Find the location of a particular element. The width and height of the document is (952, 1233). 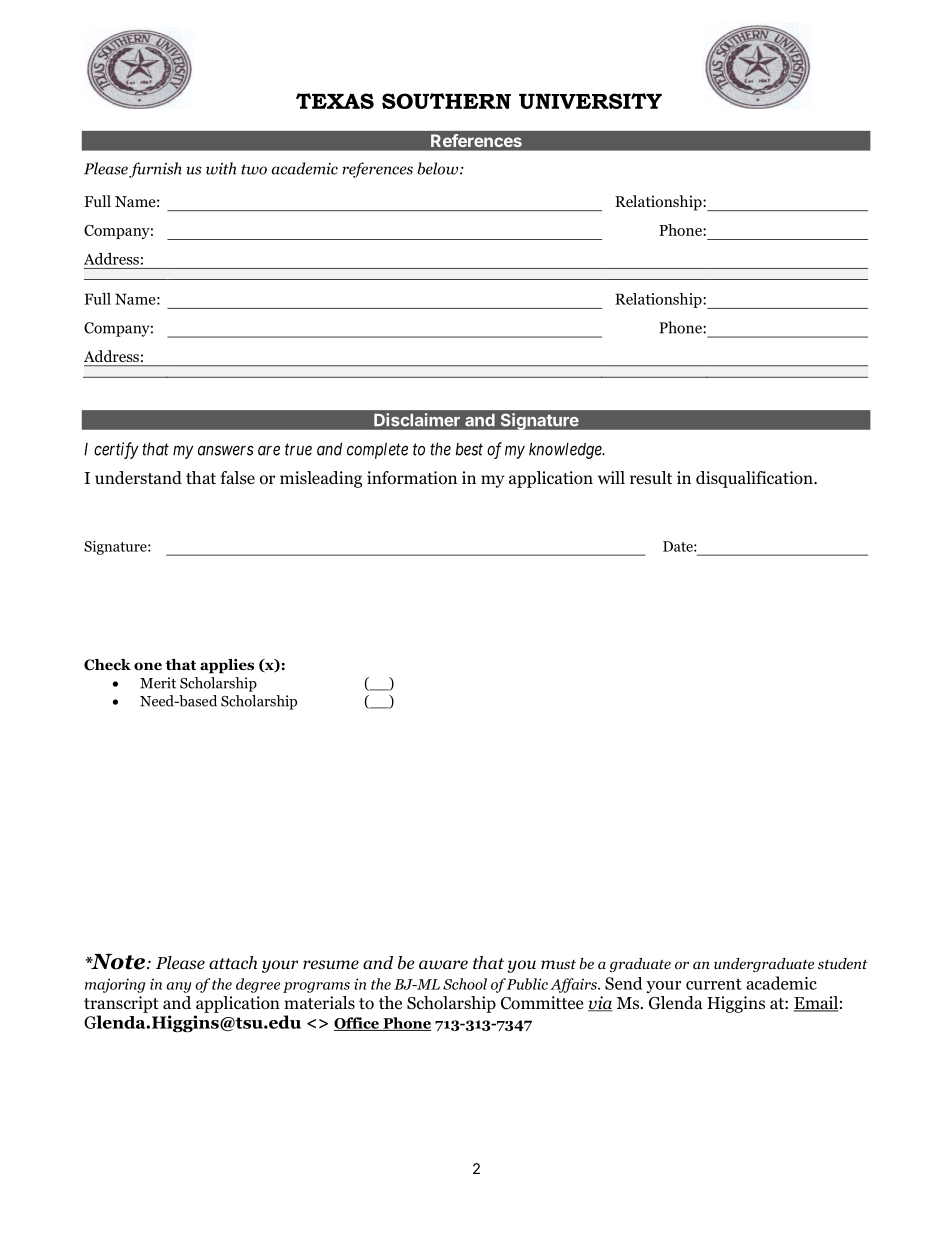

answers is located at coordinates (226, 450).
